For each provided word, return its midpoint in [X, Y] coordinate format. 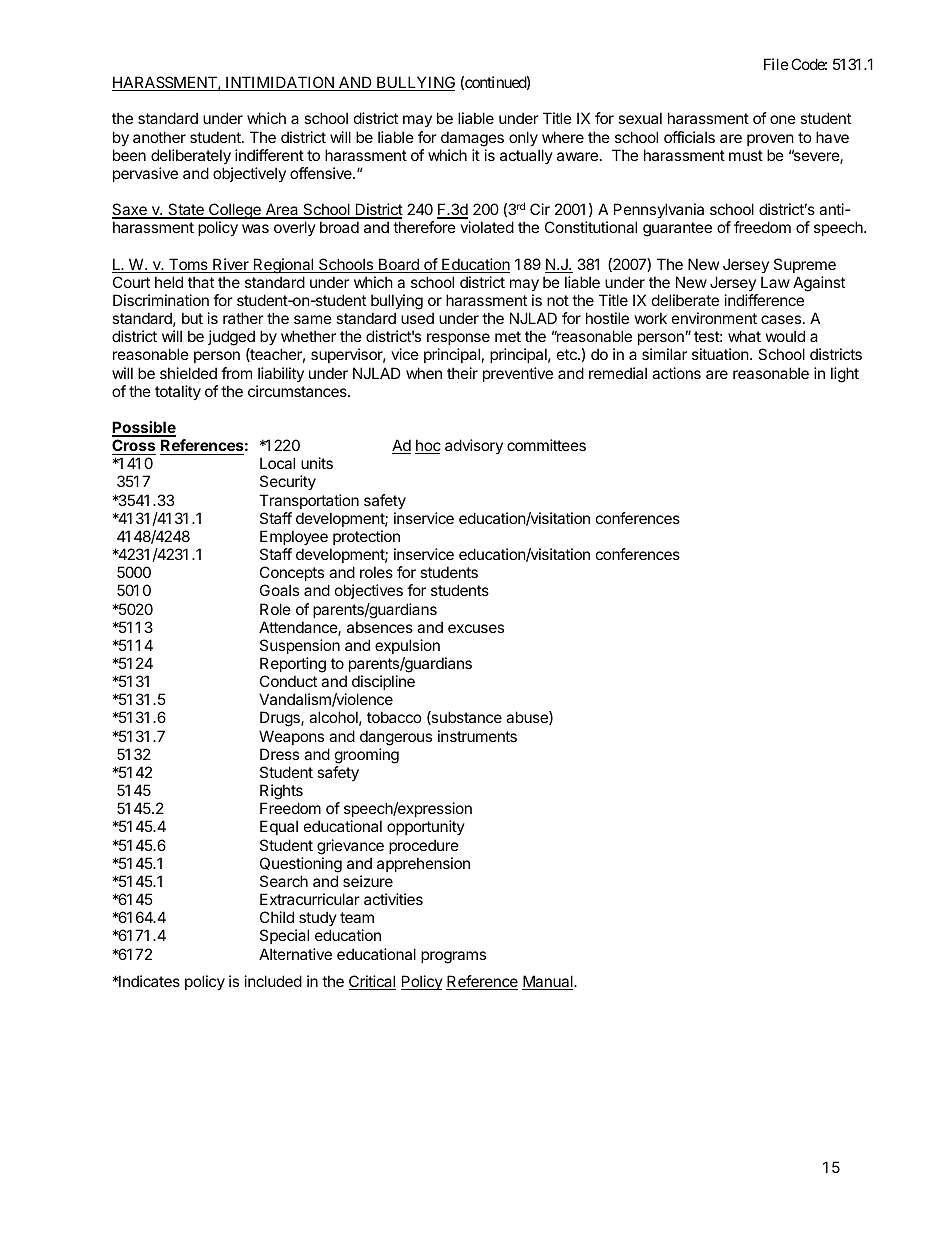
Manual [548, 982]
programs [453, 957]
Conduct [288, 681]
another [159, 137]
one [783, 119]
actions [676, 373]
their [462, 373]
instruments [477, 736]
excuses [476, 628]
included [273, 981]
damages [472, 139]
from [236, 373]
